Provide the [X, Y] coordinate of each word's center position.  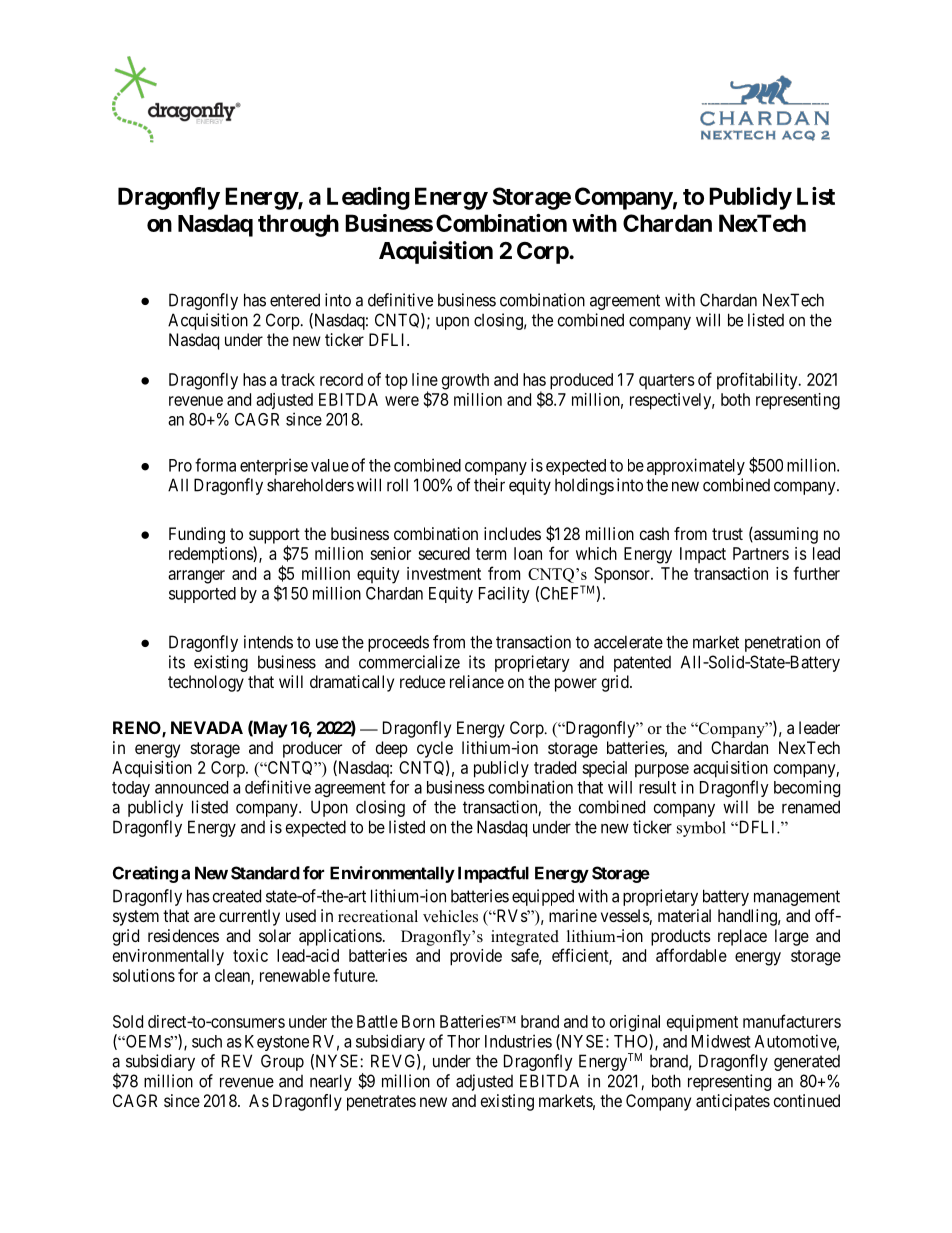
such [207, 1041]
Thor [463, 1041]
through [298, 225]
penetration [782, 643]
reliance [477, 681]
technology [206, 683]
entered [295, 300]
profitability [758, 381]
